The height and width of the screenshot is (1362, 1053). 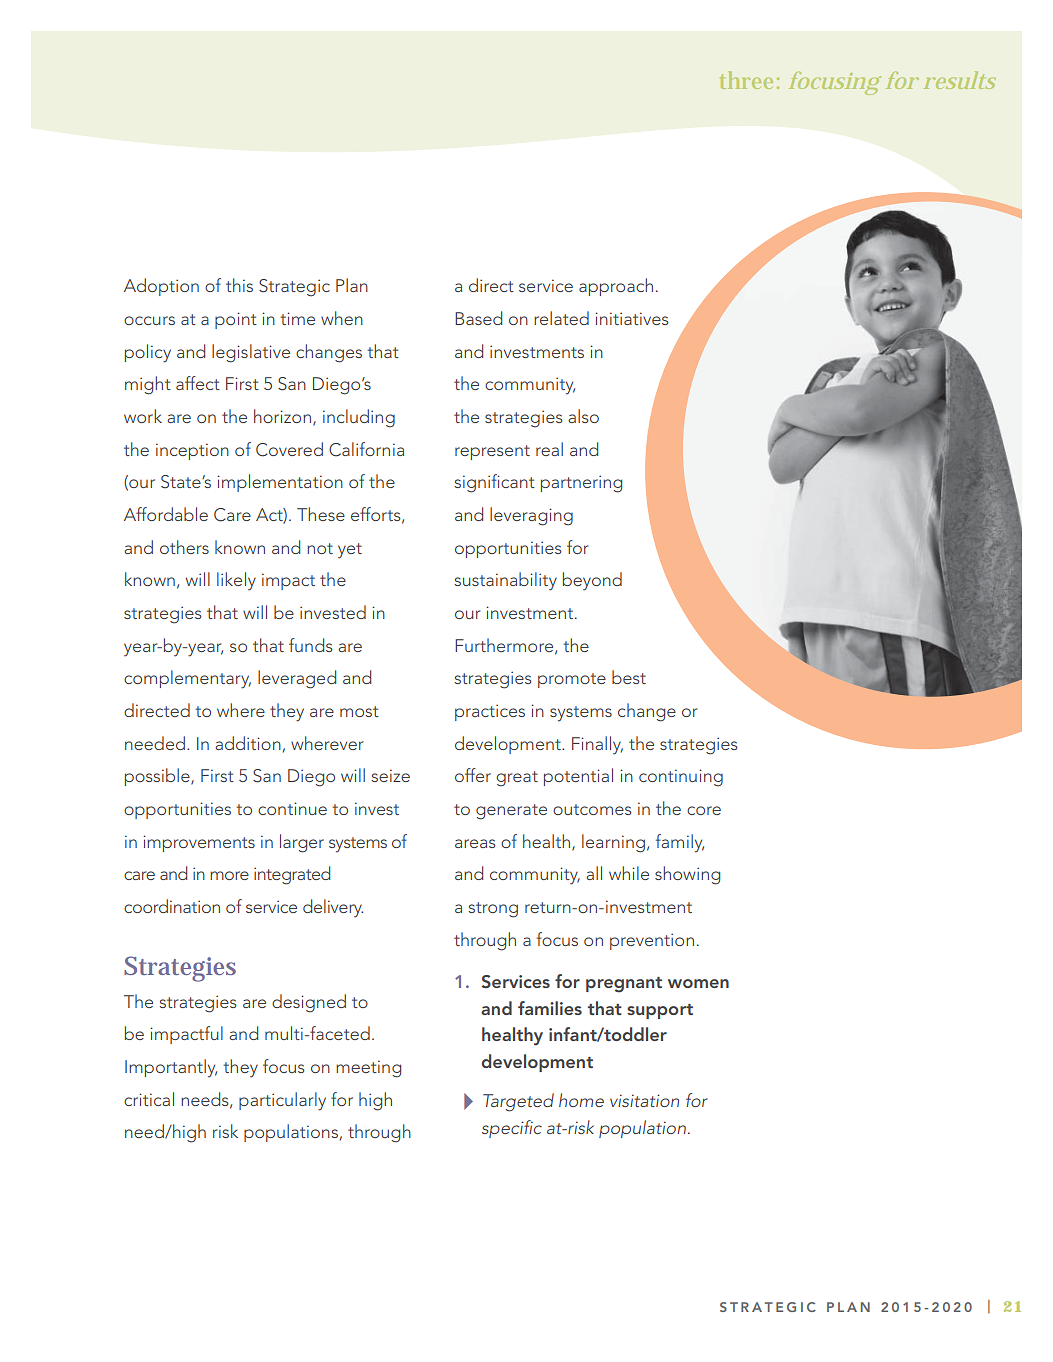 I want to click on improvements, so click(x=199, y=843).
